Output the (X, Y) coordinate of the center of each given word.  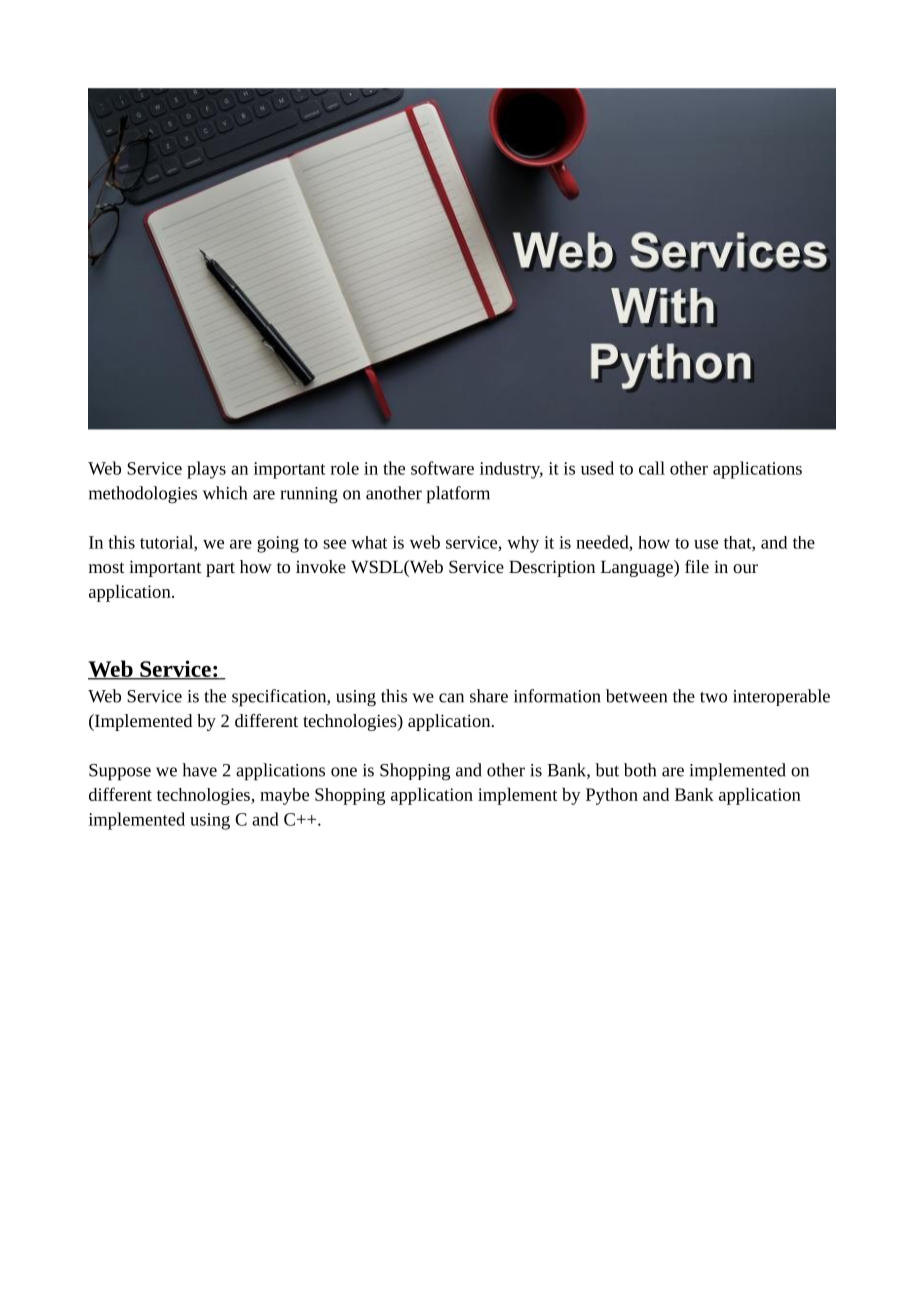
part (220, 569)
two (713, 697)
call (652, 468)
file (697, 566)
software (442, 468)
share (489, 696)
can (451, 698)
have (199, 770)
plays (206, 470)
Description (552, 568)
